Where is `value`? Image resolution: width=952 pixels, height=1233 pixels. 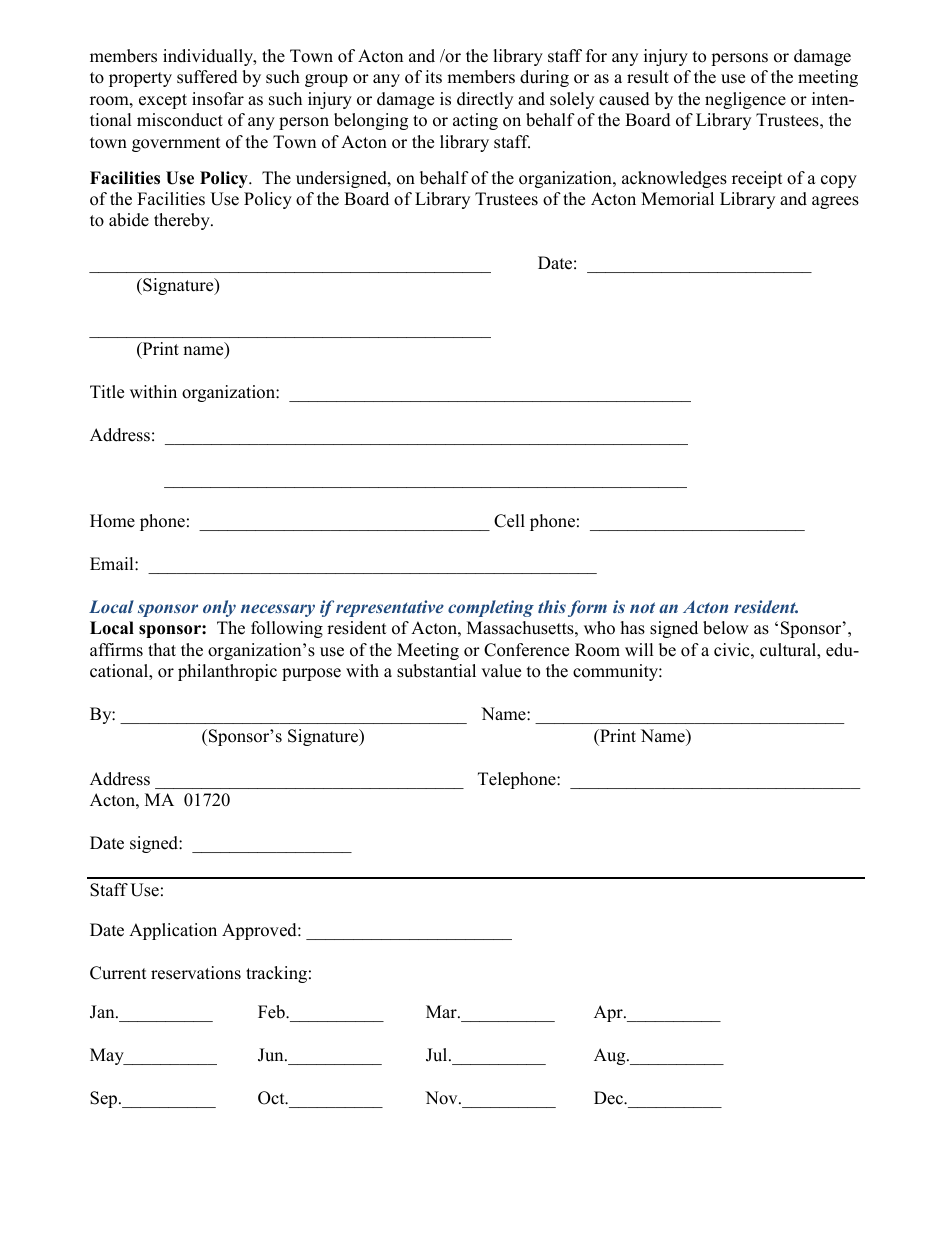 value is located at coordinates (501, 671).
